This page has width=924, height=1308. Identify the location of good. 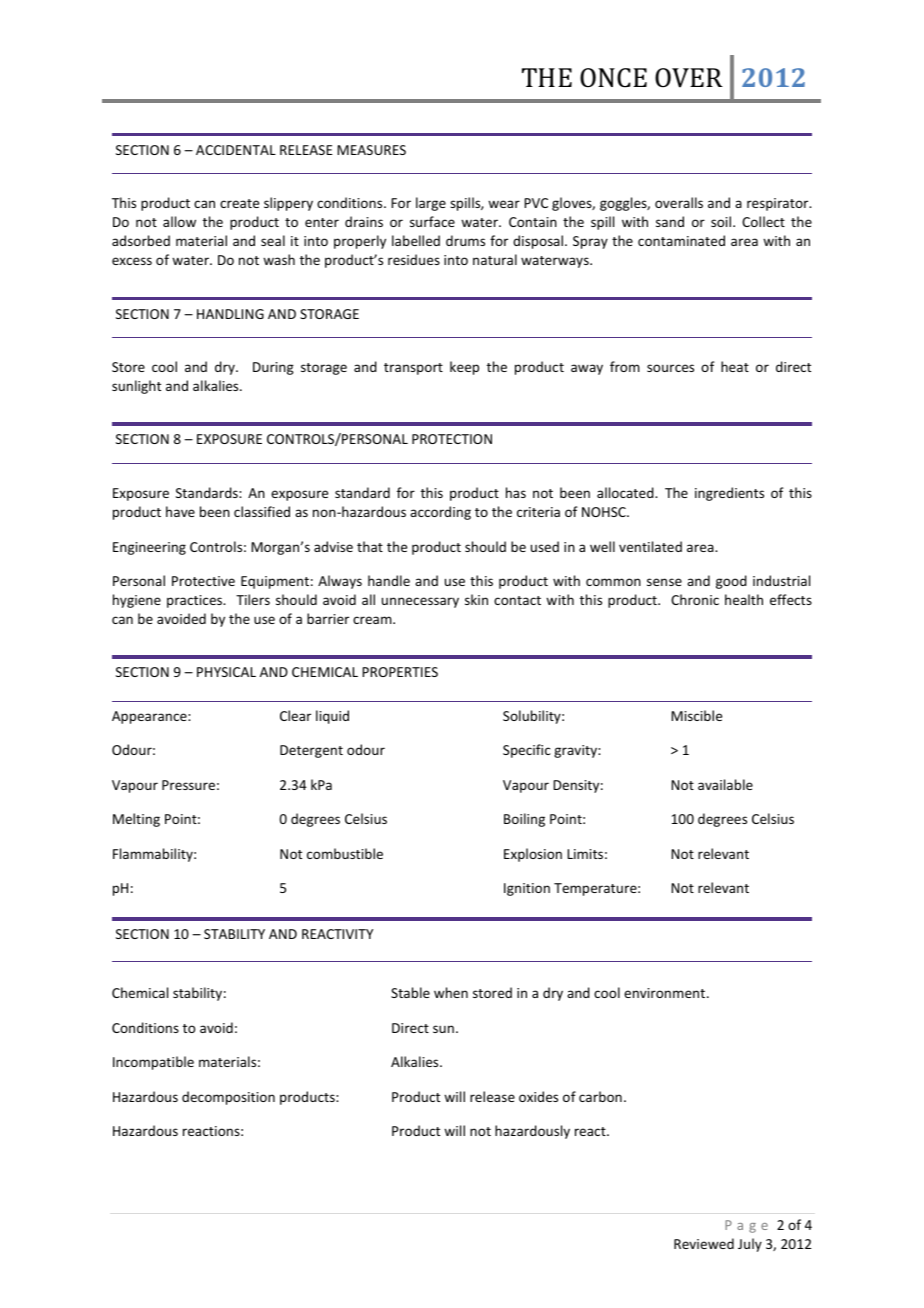
(731, 582).
